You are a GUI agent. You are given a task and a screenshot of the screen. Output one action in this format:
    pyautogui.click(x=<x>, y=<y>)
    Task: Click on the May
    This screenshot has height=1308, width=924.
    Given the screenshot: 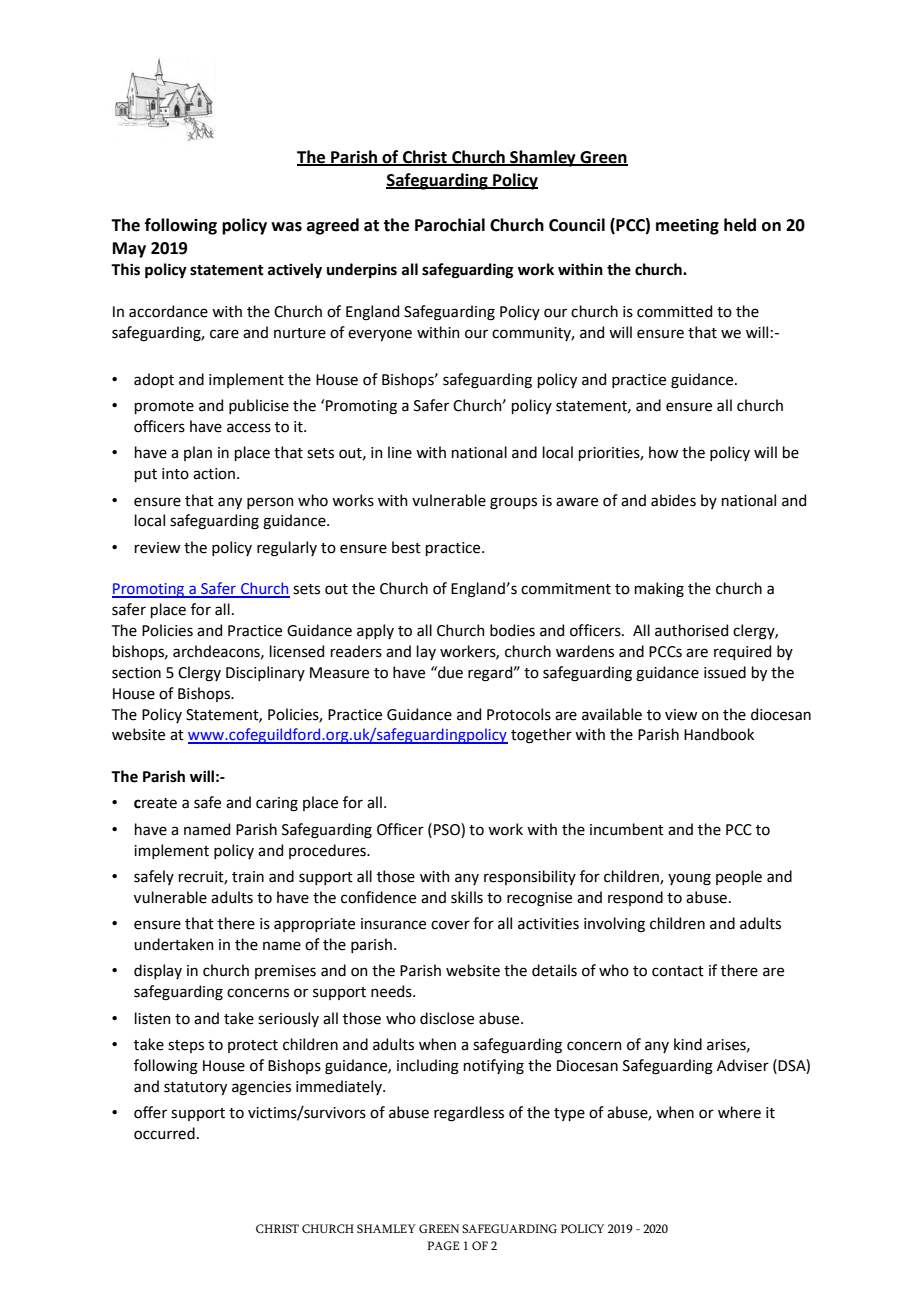 What is the action you would take?
    pyautogui.click(x=129, y=250)
